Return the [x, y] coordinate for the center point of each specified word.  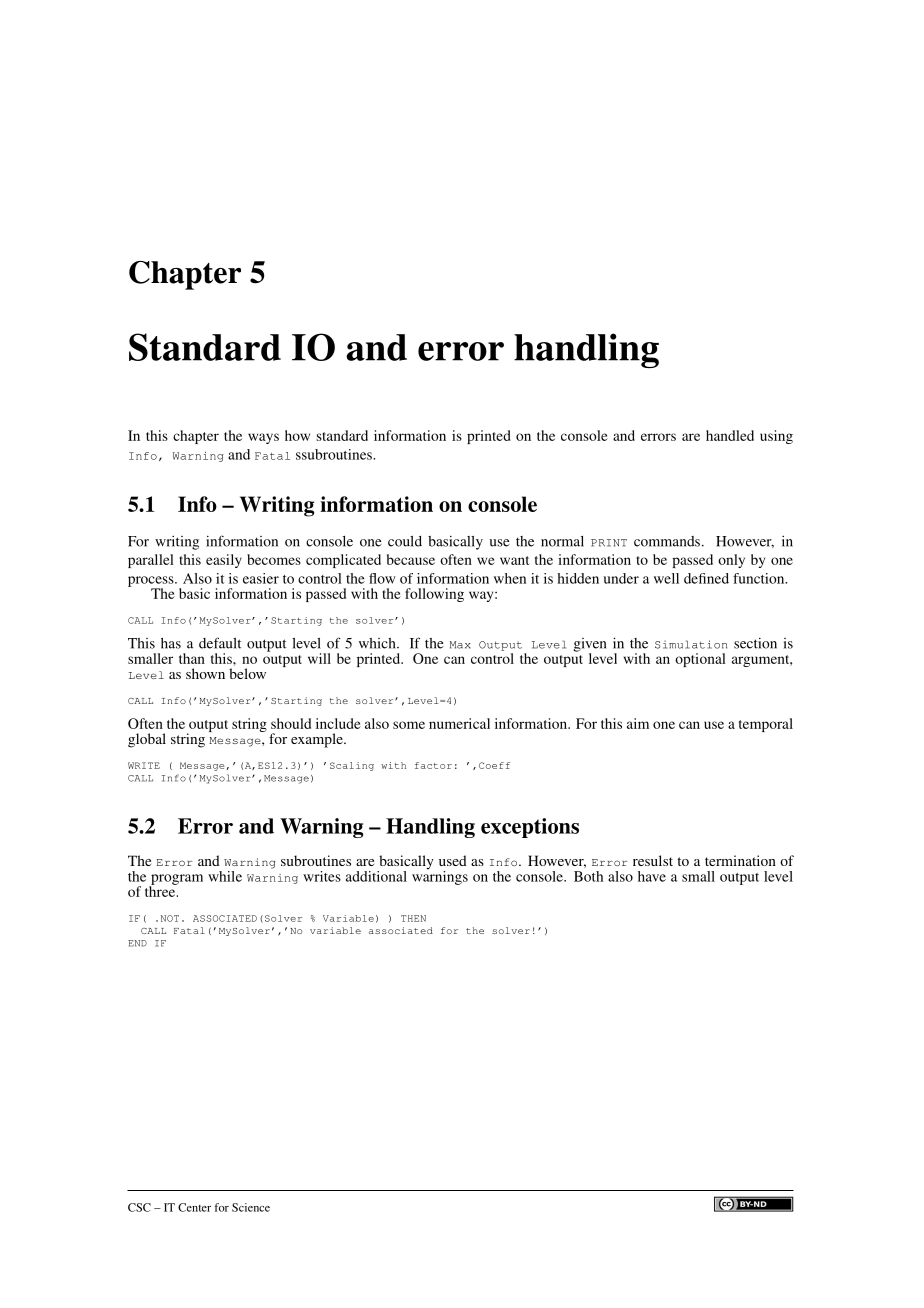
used [453, 860]
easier [261, 578]
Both [588, 876]
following [434, 595]
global [147, 740]
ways [263, 438]
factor [433, 765]
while [225, 876]
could [405, 541]
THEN [413, 918]
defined [706, 578]
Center [194, 1207]
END [137, 943]
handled [730, 435]
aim [638, 723]
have [652, 876]
